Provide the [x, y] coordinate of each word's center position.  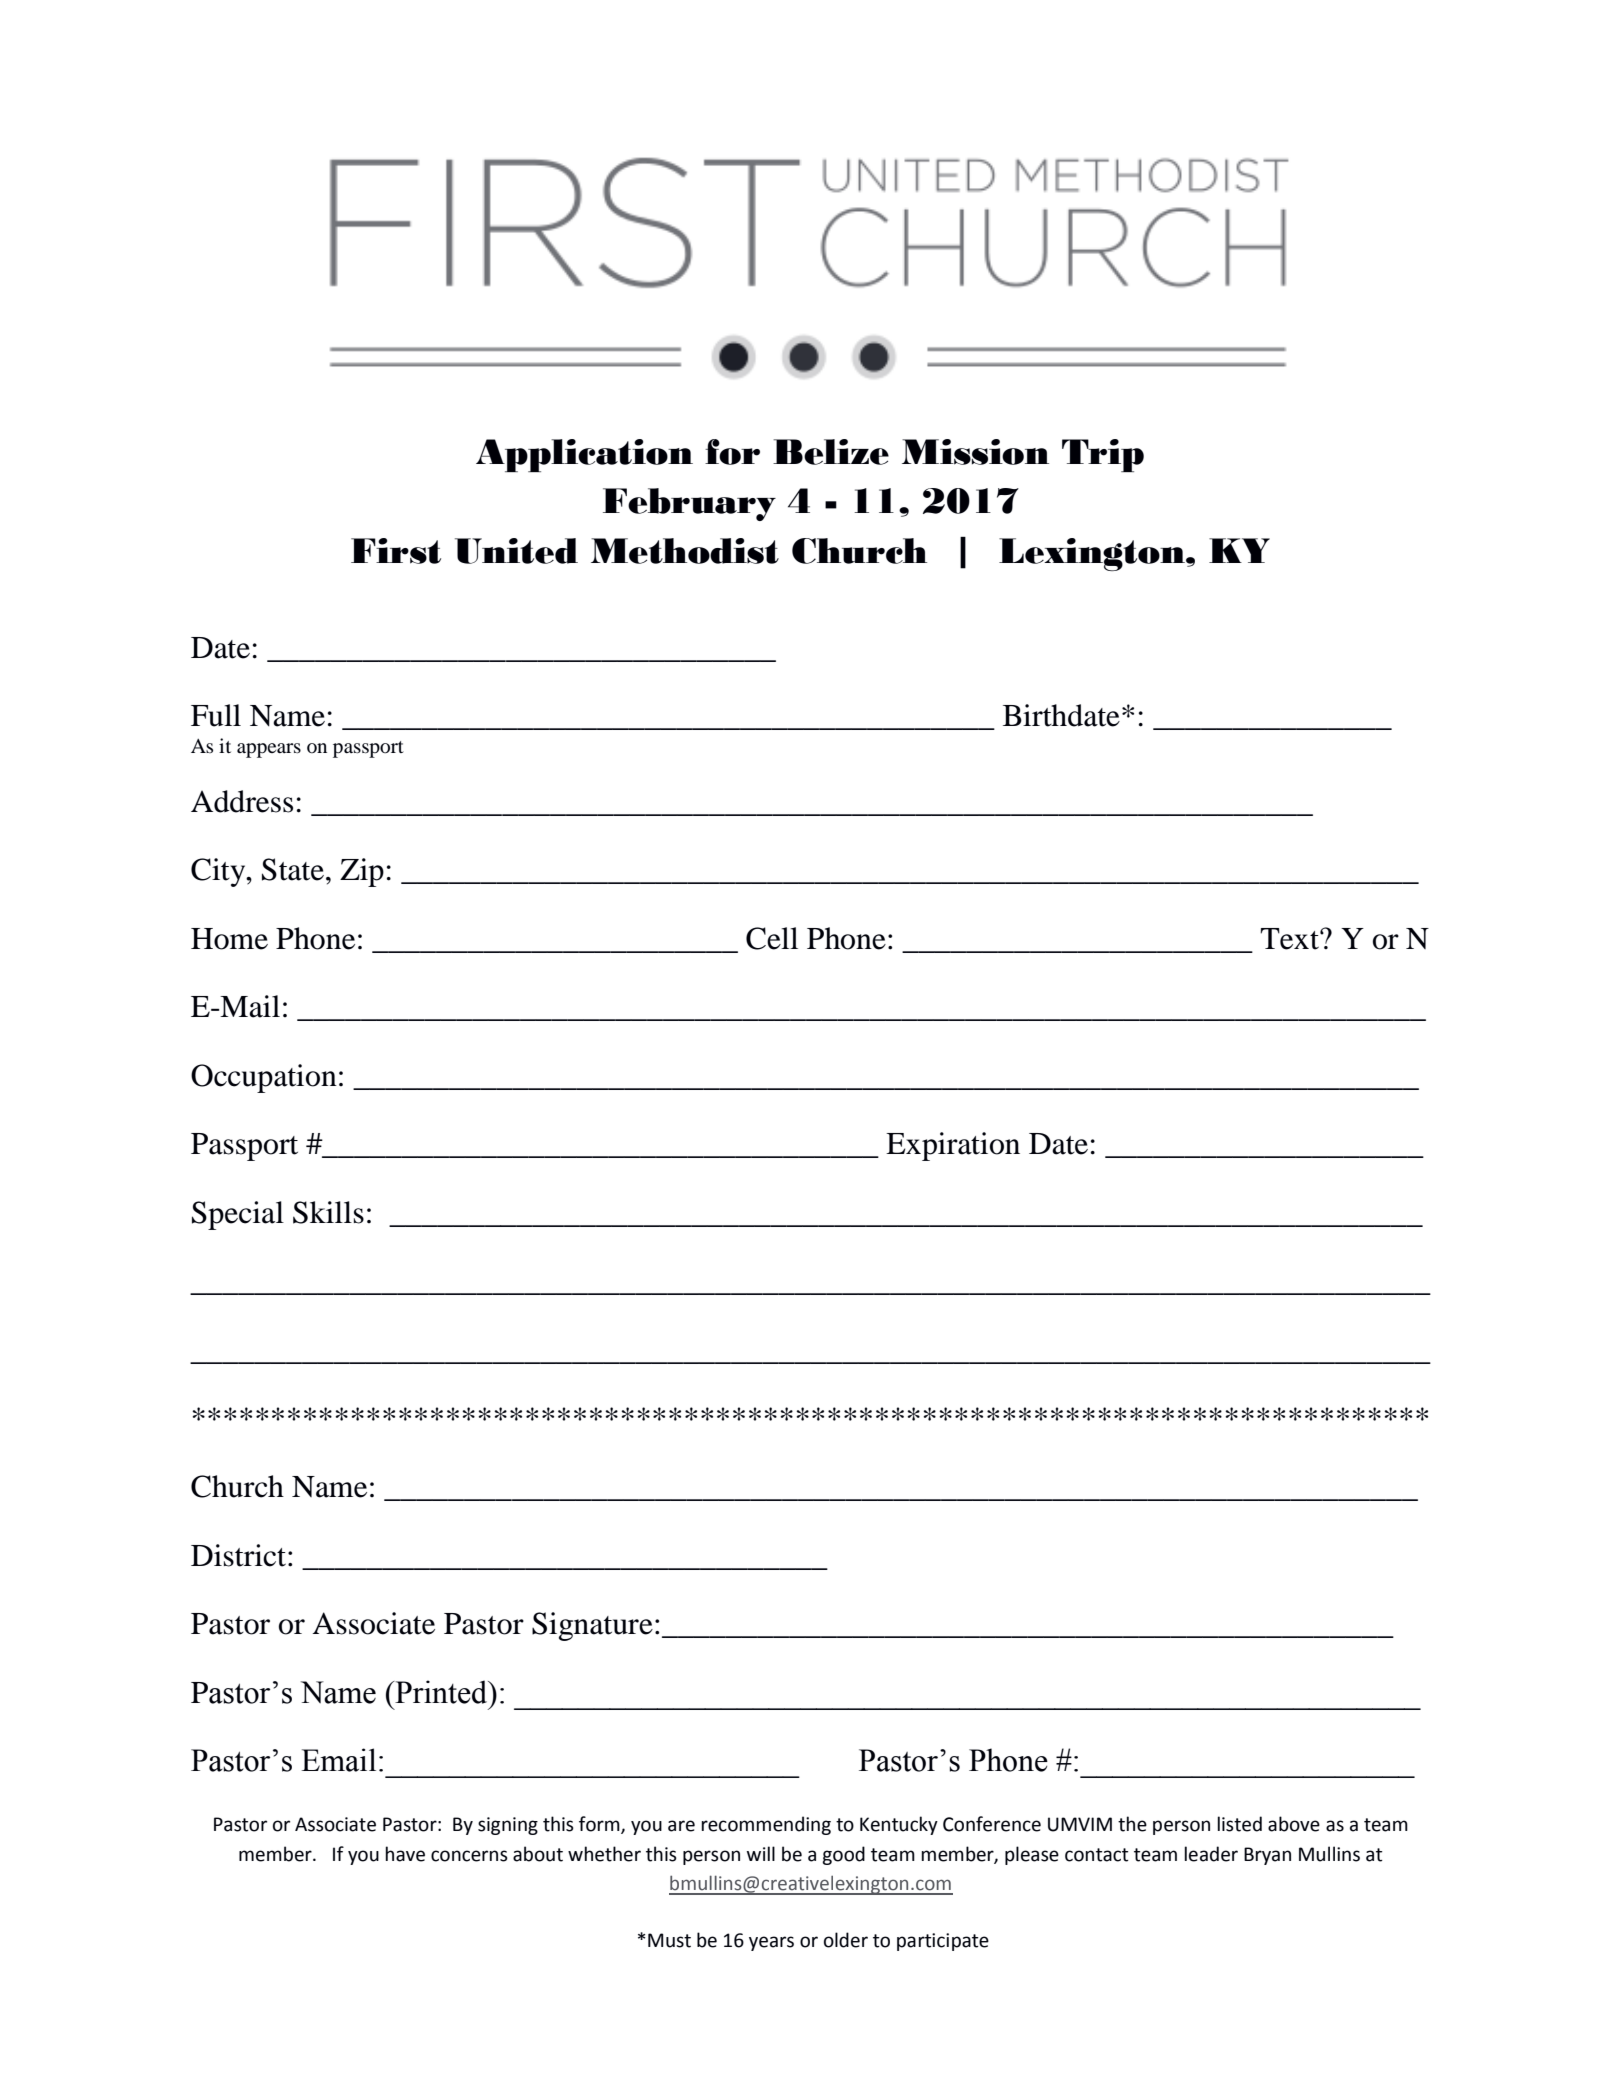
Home [229, 939]
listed [1239, 1824]
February [689, 504]
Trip [1103, 455]
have [405, 1854]
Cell [772, 938]
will [761, 1853]
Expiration [953, 1146]
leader [1211, 1854]
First [396, 551]
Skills [328, 1212]
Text [1290, 939]
